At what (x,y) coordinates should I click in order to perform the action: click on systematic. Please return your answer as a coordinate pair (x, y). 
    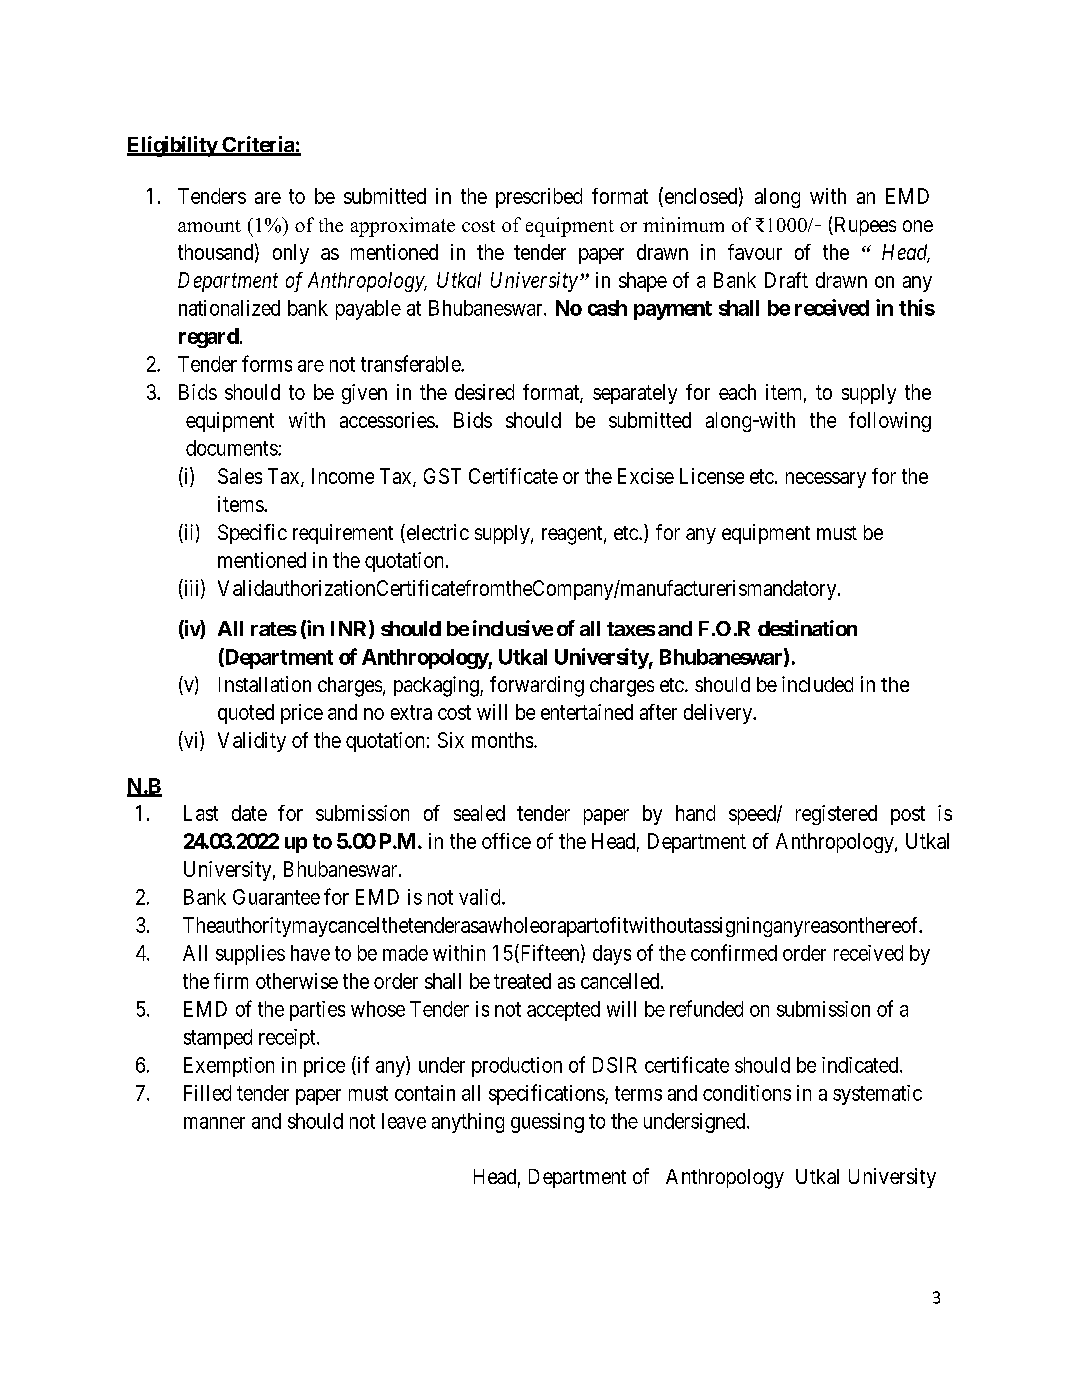
    Looking at the image, I should click on (877, 1095).
